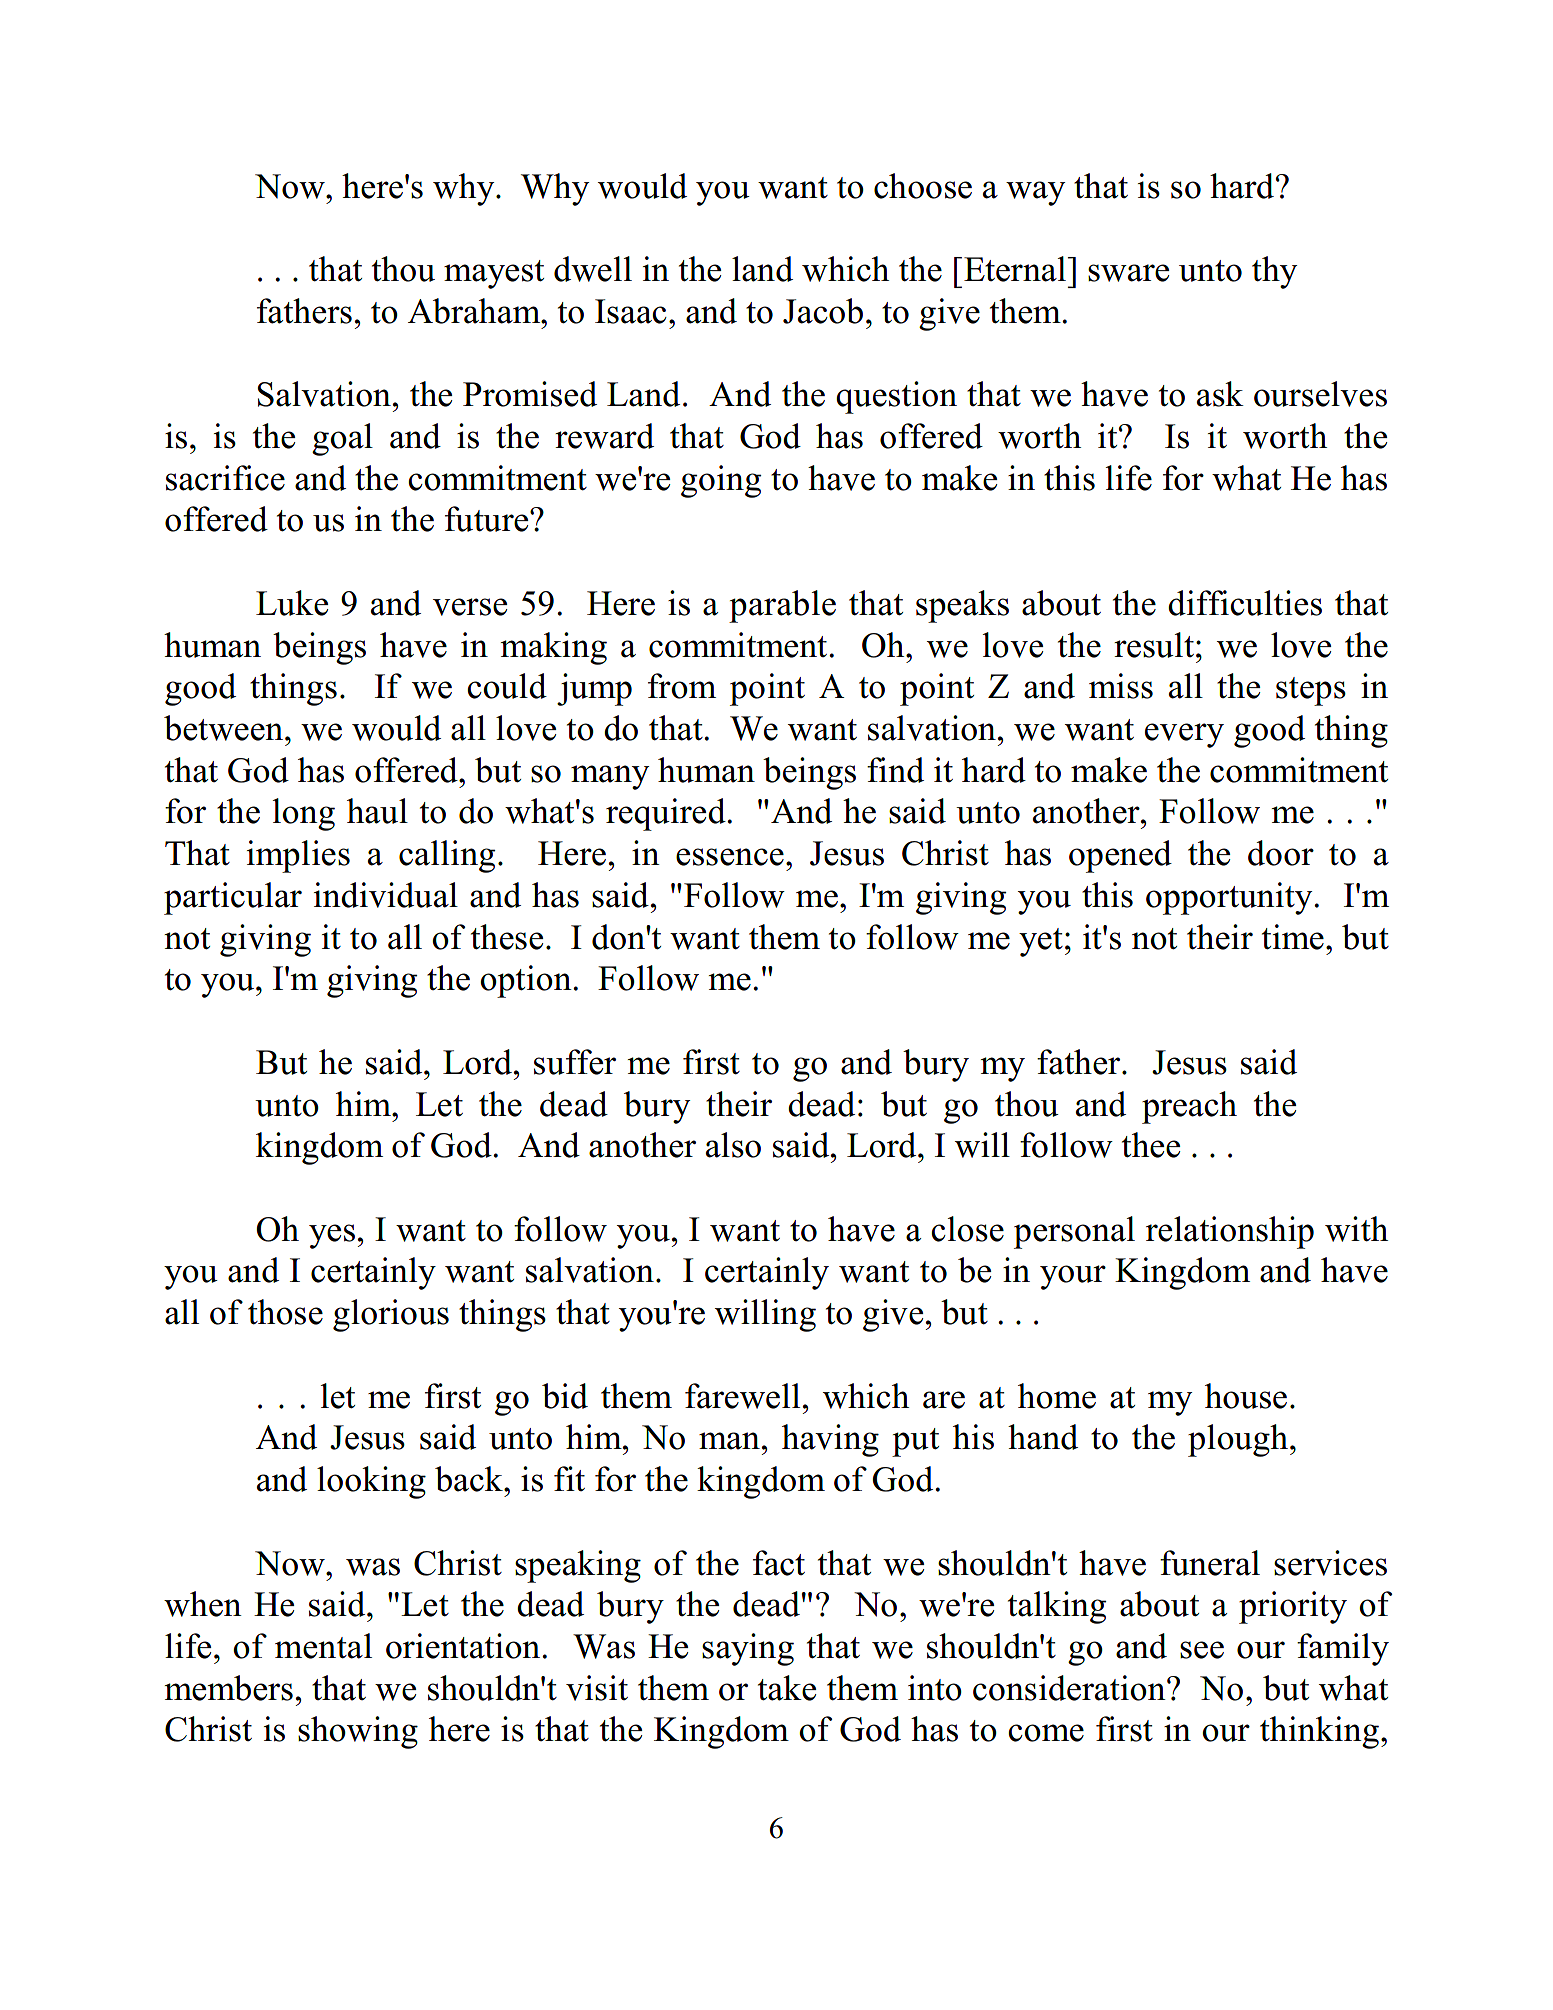  Describe the element at coordinates (323, 1646) in the document. I see `mental` at that location.
